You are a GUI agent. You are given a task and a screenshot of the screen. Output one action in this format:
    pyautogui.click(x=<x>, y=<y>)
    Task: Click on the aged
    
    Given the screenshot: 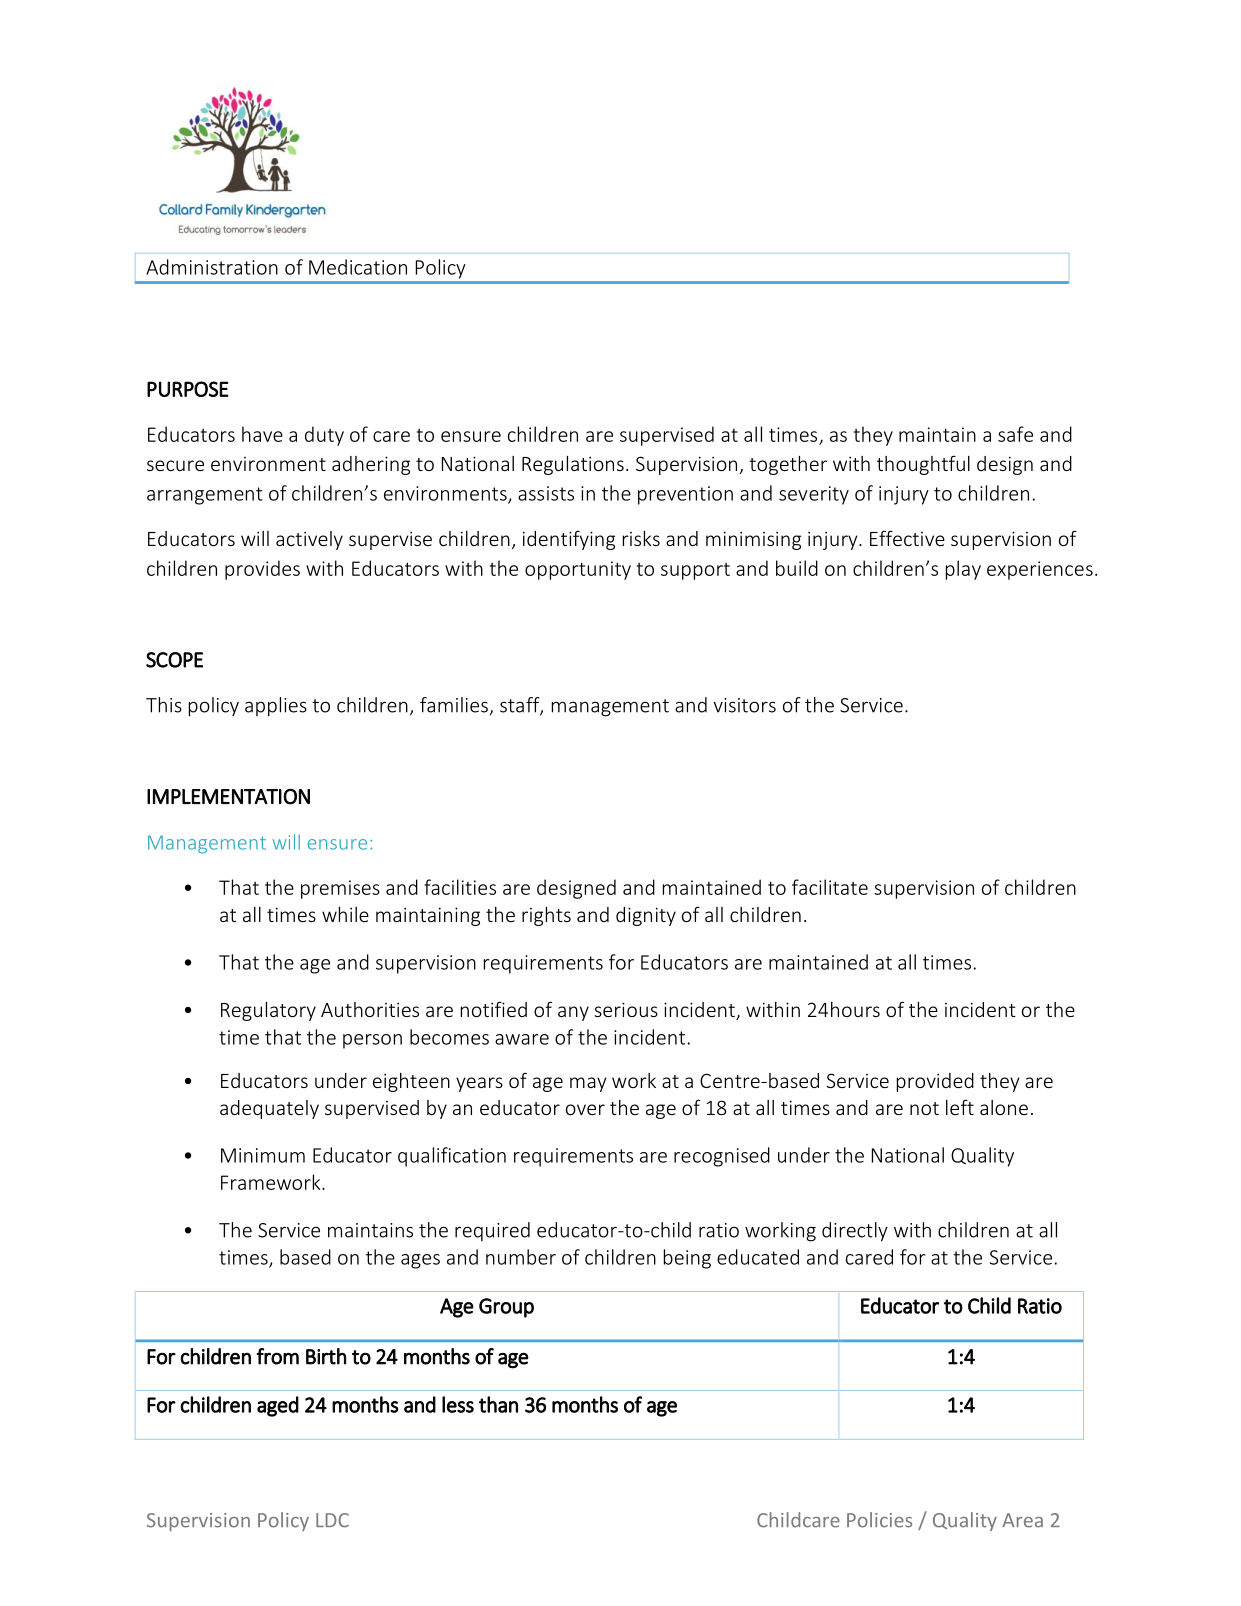 What is the action you would take?
    pyautogui.click(x=278, y=1406)
